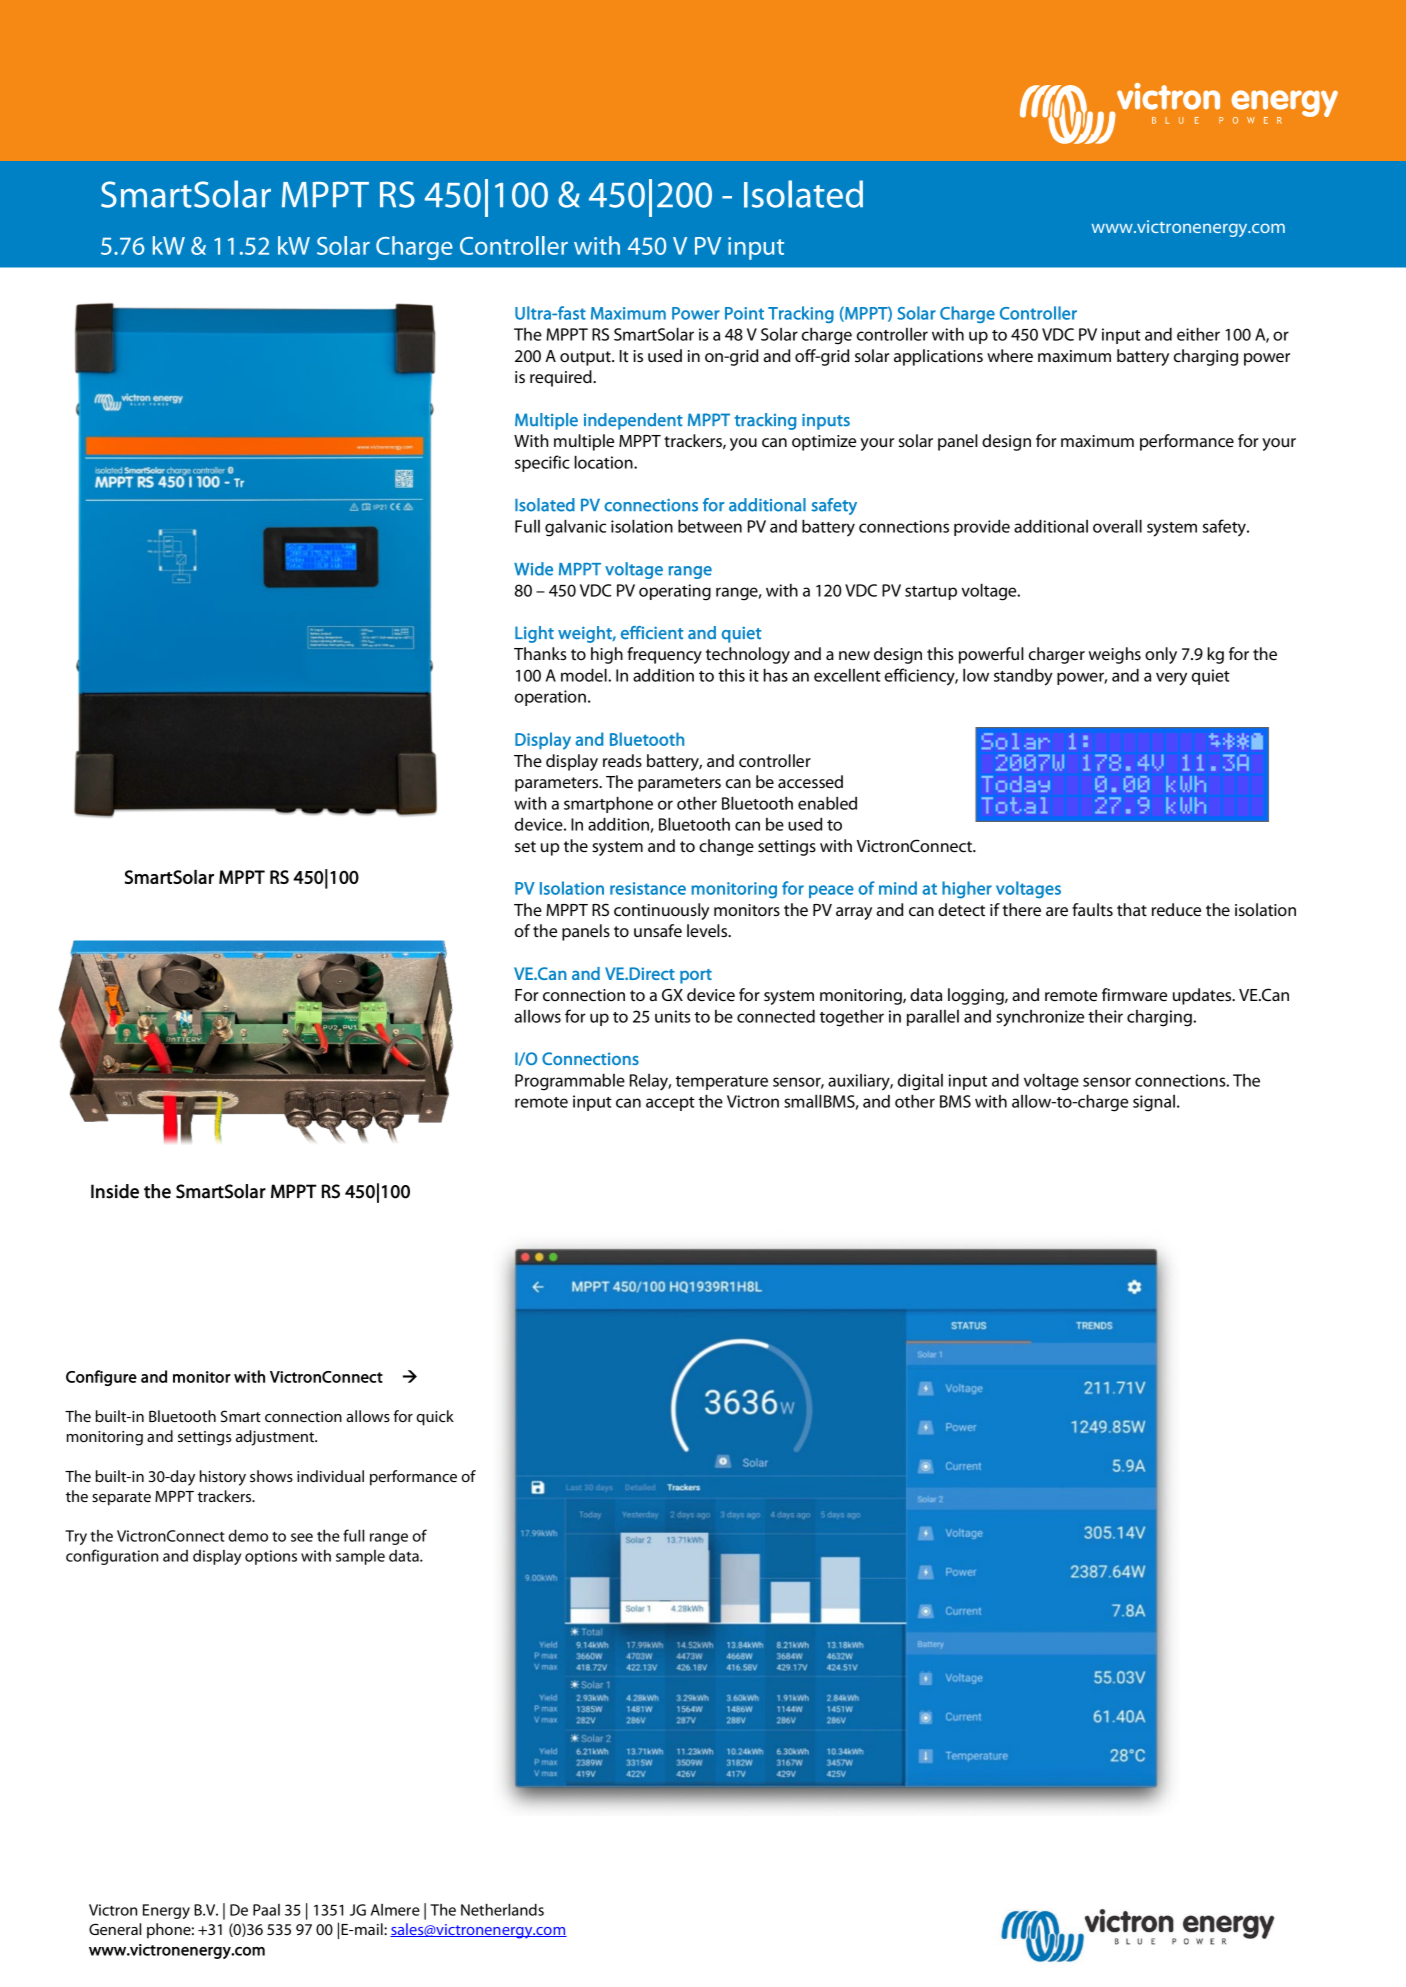  Describe the element at coordinates (1023, 677) in the image. I see `standby` at that location.
